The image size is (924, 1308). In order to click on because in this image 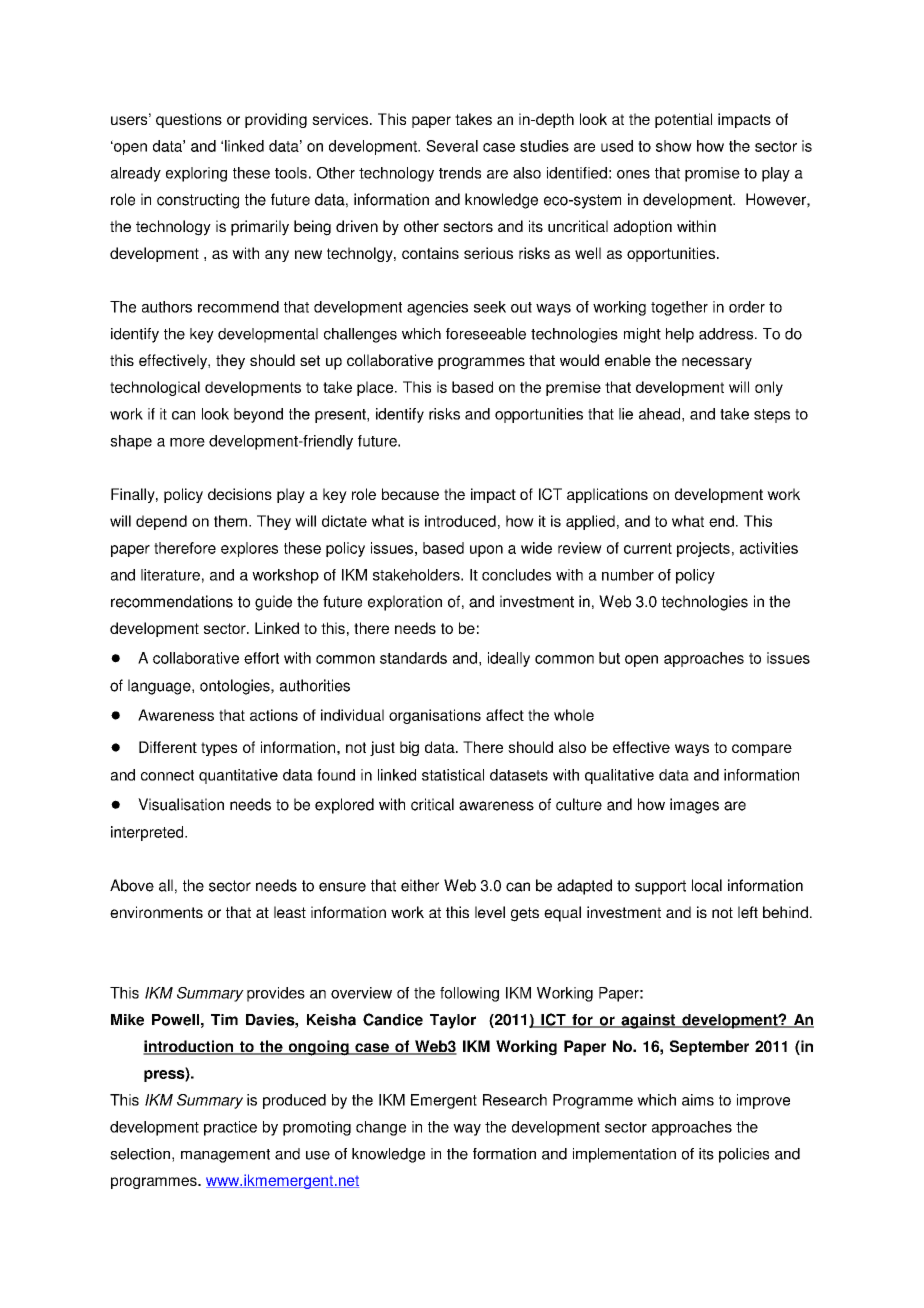, I will do `click(410, 494)`.
